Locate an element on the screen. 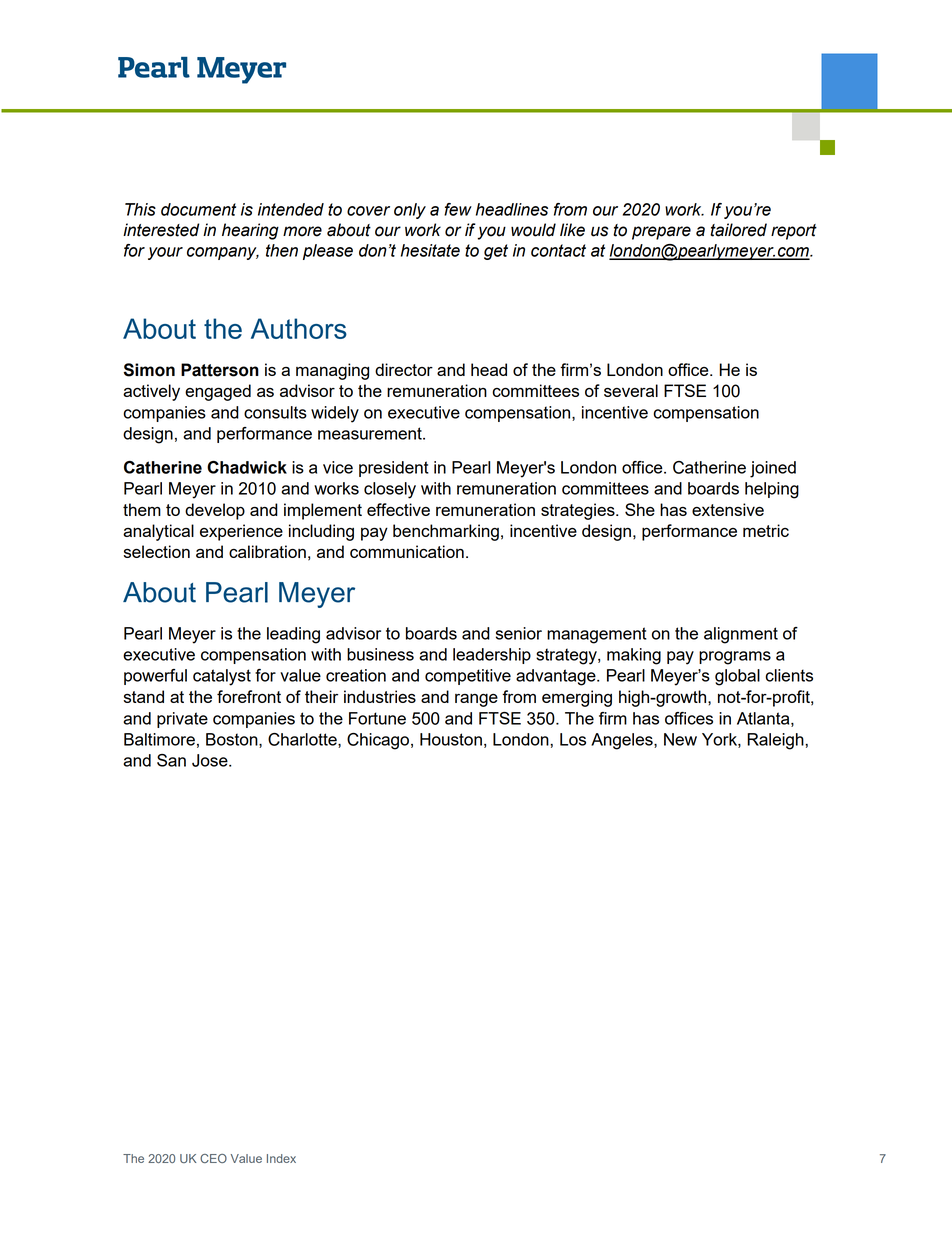 The image size is (952, 1233). New is located at coordinates (680, 739).
